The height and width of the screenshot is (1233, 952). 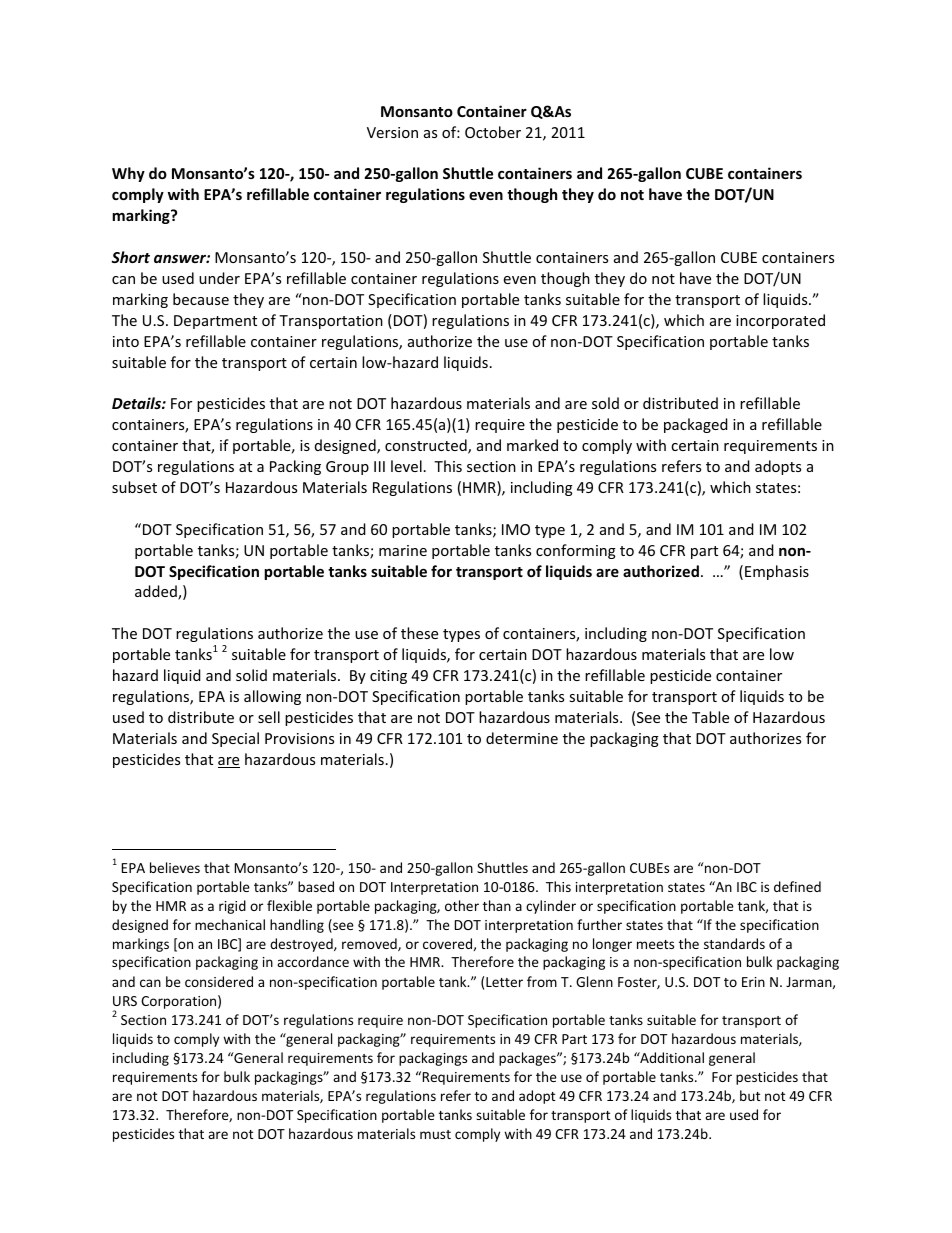 What do you see at coordinates (462, 905) in the screenshot?
I see `other` at bounding box center [462, 905].
